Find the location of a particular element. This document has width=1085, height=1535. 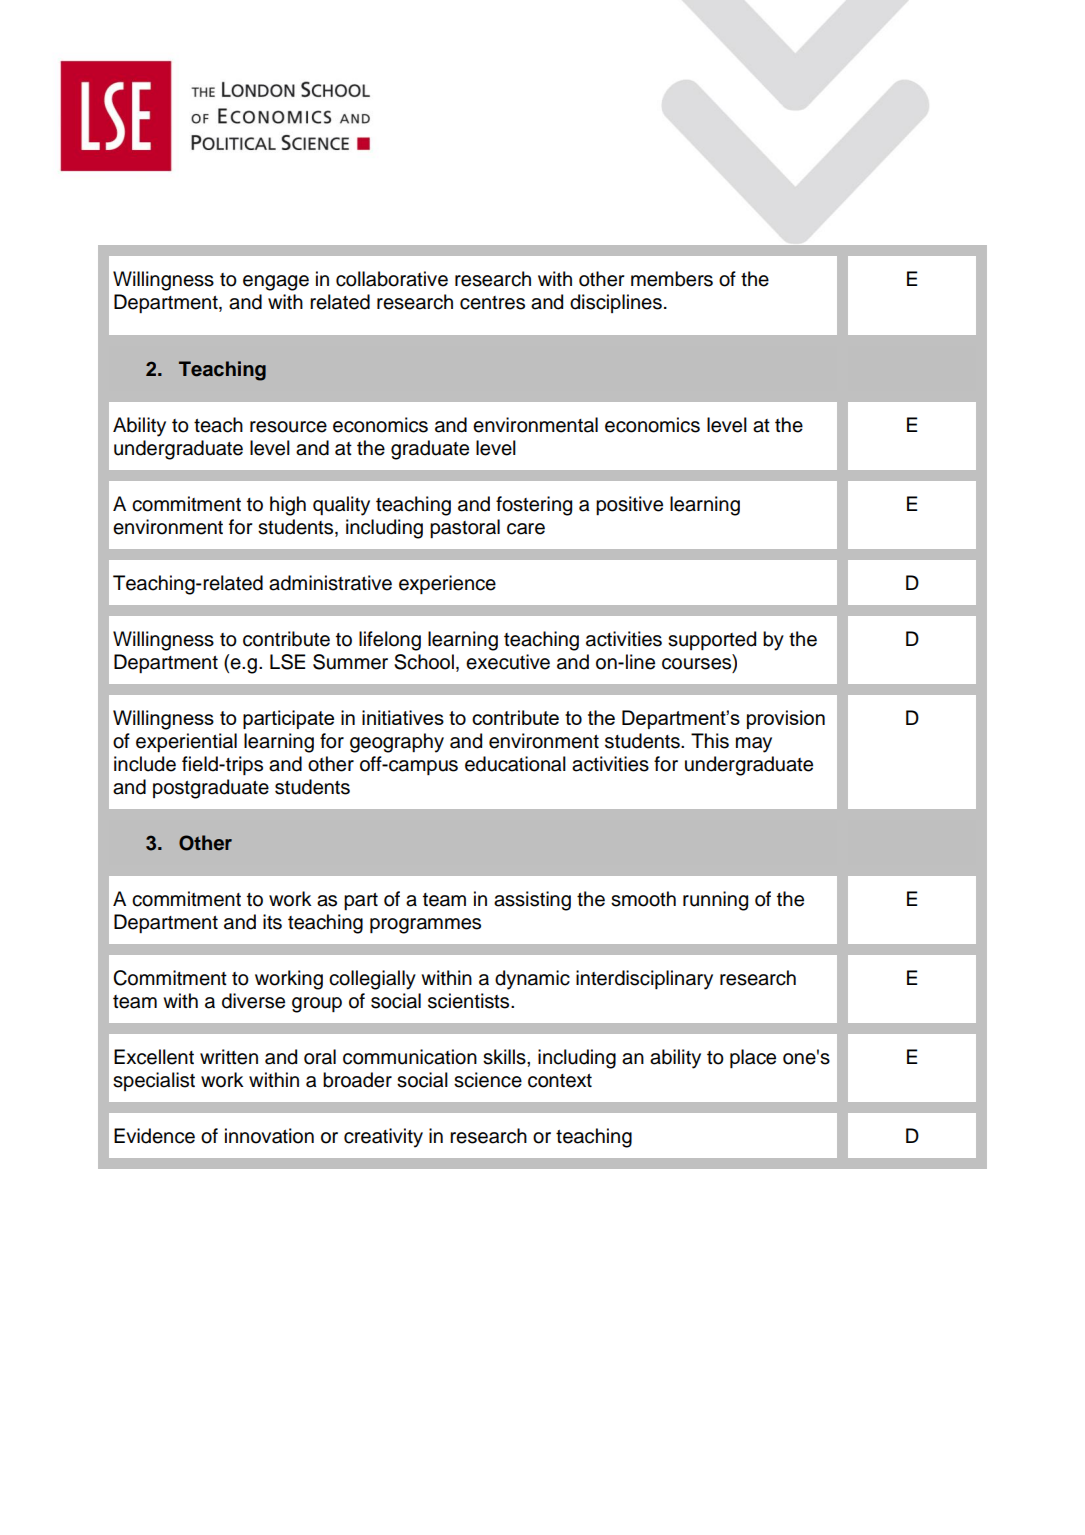

This is located at coordinates (710, 741).
